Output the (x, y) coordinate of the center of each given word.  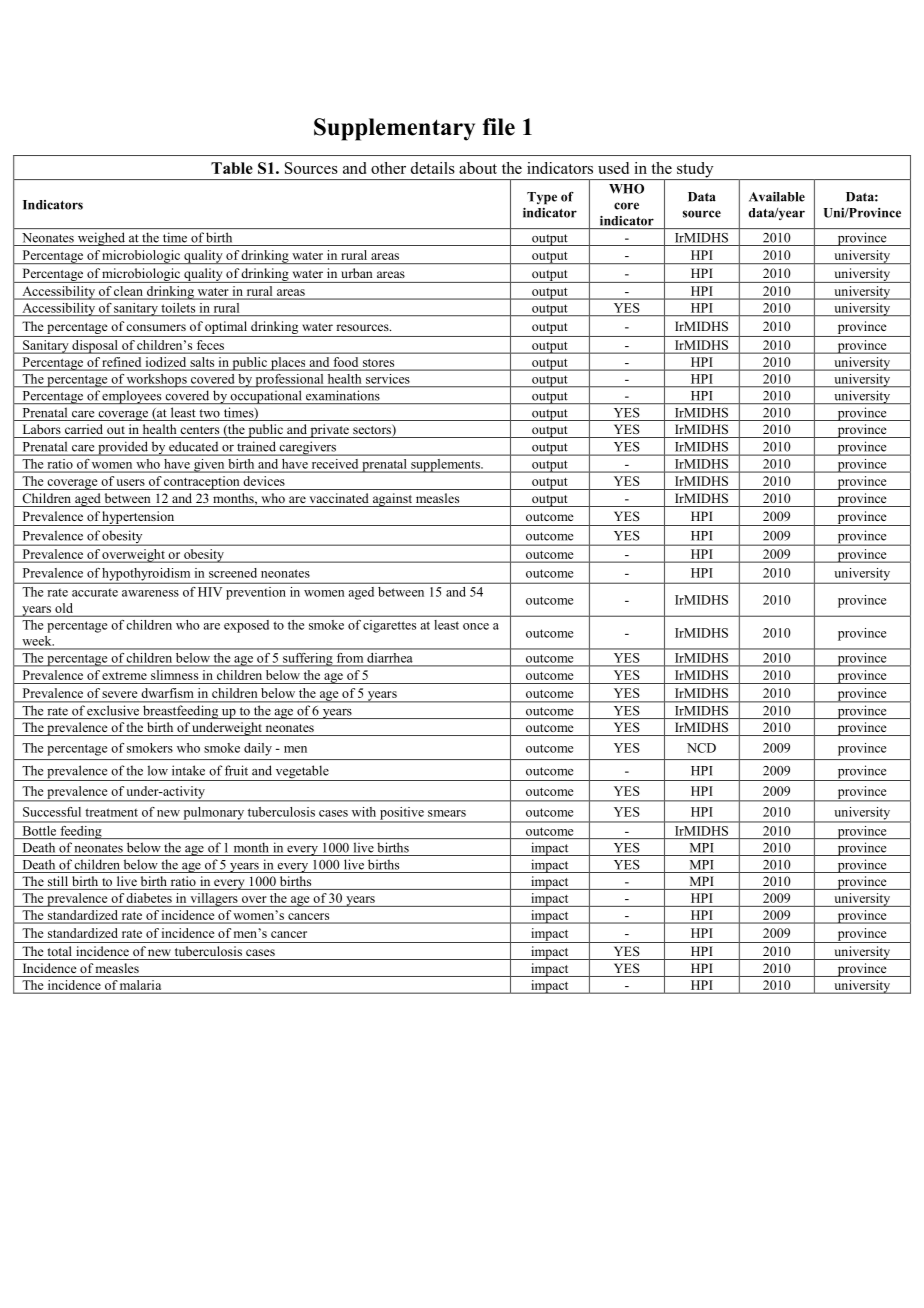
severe (120, 694)
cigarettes (389, 626)
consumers (156, 327)
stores (378, 363)
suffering (308, 659)
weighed (101, 239)
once (476, 626)
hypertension (139, 518)
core (626, 206)
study (695, 171)
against (392, 500)
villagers (214, 900)
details (433, 168)
